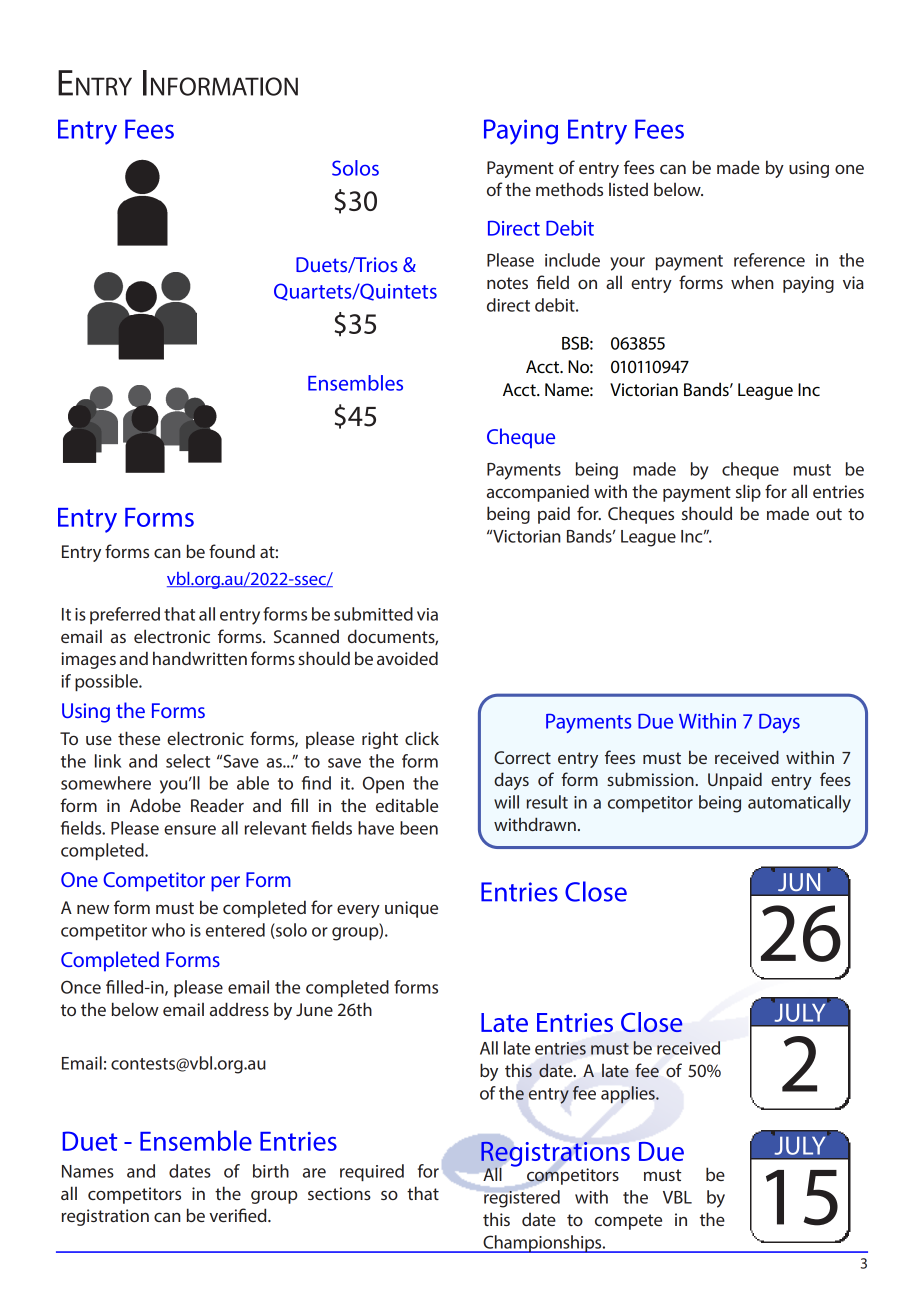 Image resolution: width=924 pixels, height=1308 pixels. What do you see at coordinates (139, 738) in the screenshot?
I see `these` at bounding box center [139, 738].
